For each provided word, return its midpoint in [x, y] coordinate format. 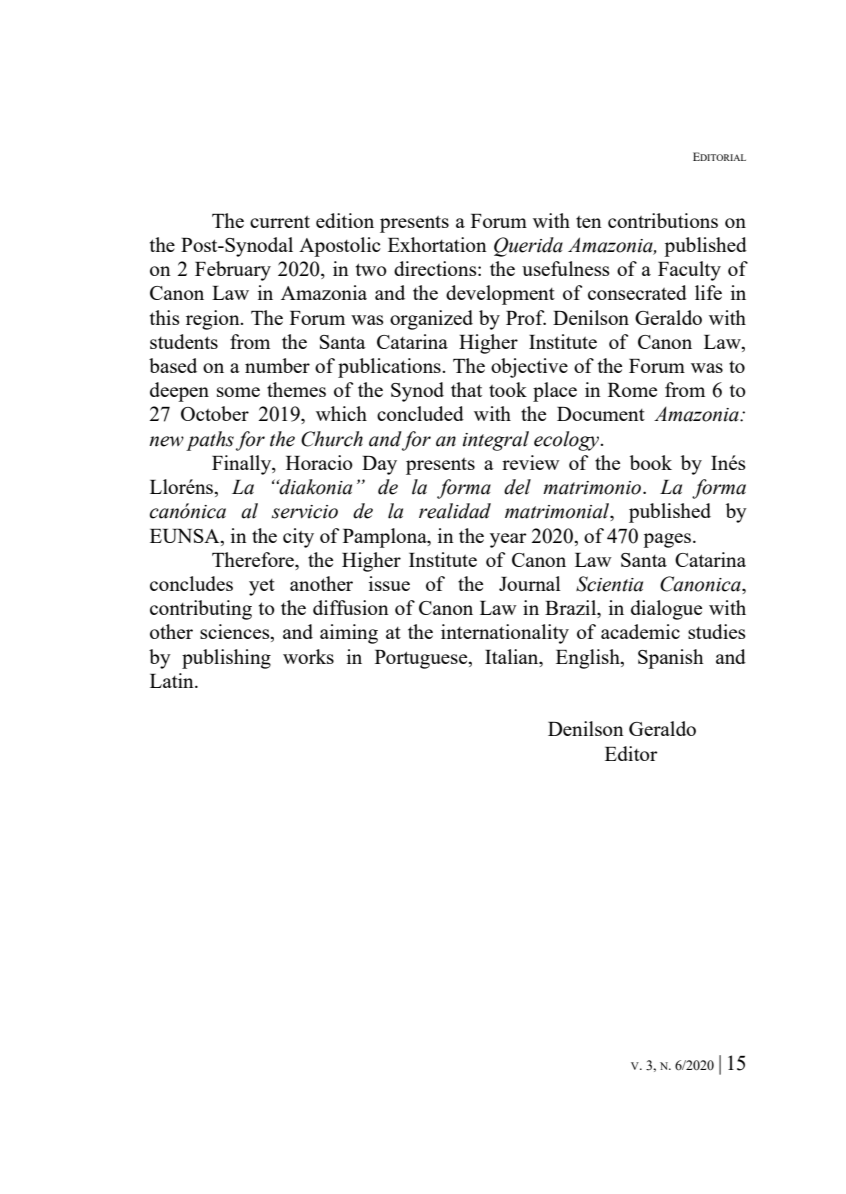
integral [496, 441]
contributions [663, 220]
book [651, 462]
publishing [226, 659]
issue [389, 583]
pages [668, 540]
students [184, 341]
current [280, 222]
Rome [632, 390]
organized [431, 320]
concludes [191, 583]
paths [210, 441]
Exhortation [437, 244]
